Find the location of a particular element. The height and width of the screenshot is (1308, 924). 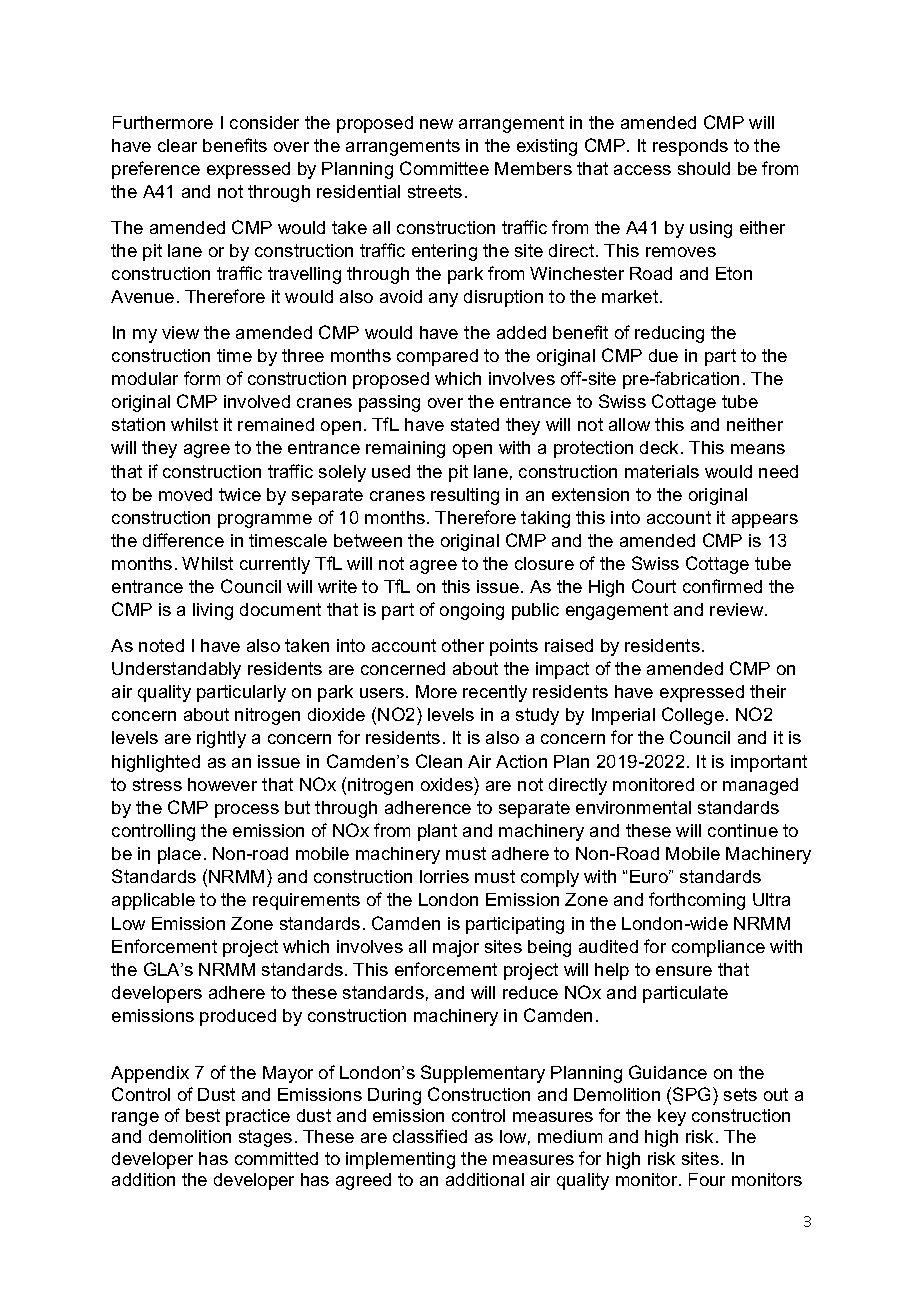

clear is located at coordinates (177, 145).
